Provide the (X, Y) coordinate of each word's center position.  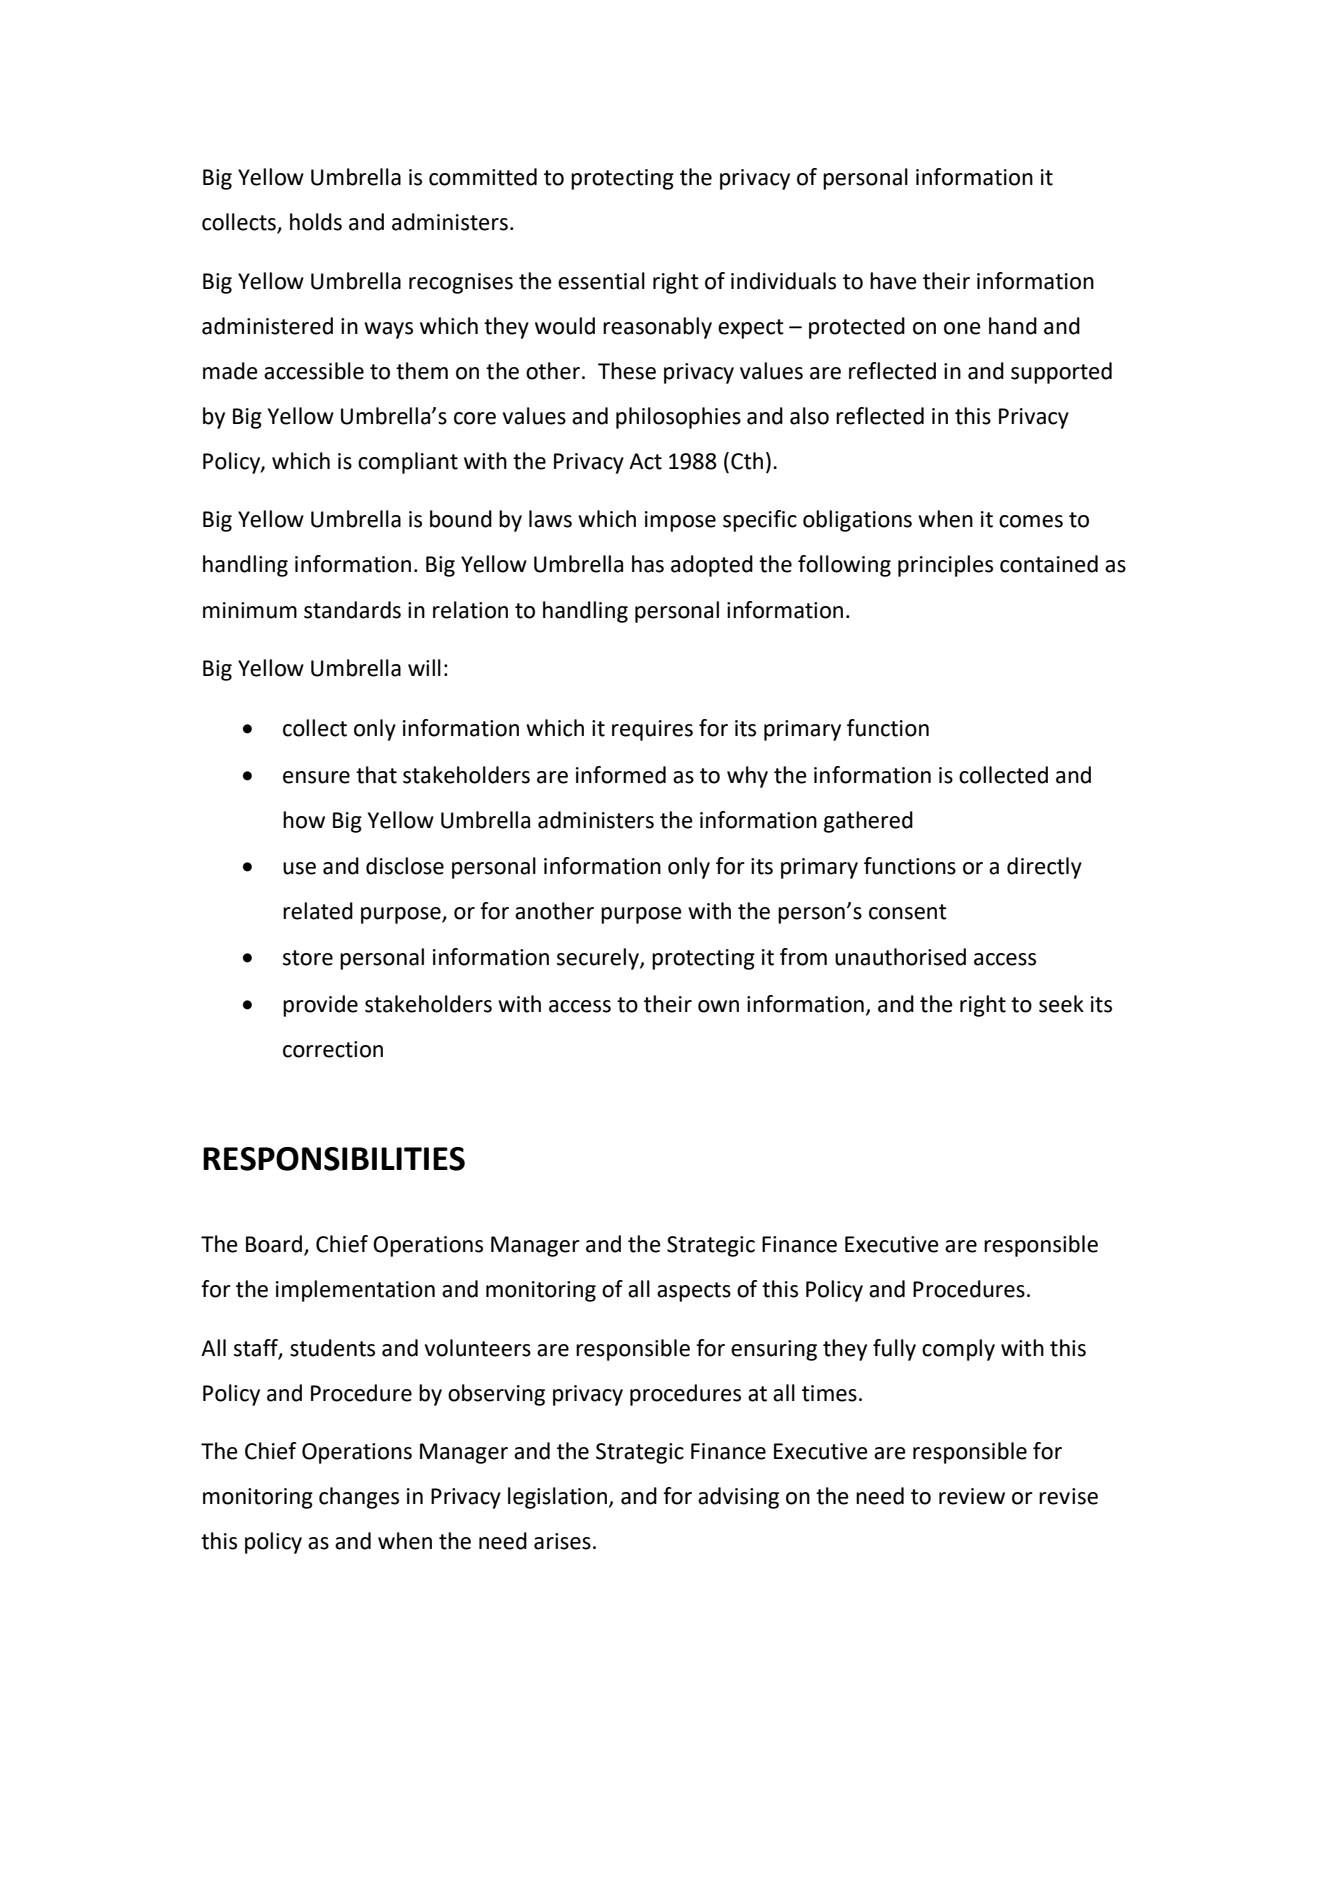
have (893, 281)
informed (621, 775)
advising (738, 1498)
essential (601, 281)
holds (316, 222)
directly (1044, 868)
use (299, 868)
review (972, 1496)
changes (359, 1498)
